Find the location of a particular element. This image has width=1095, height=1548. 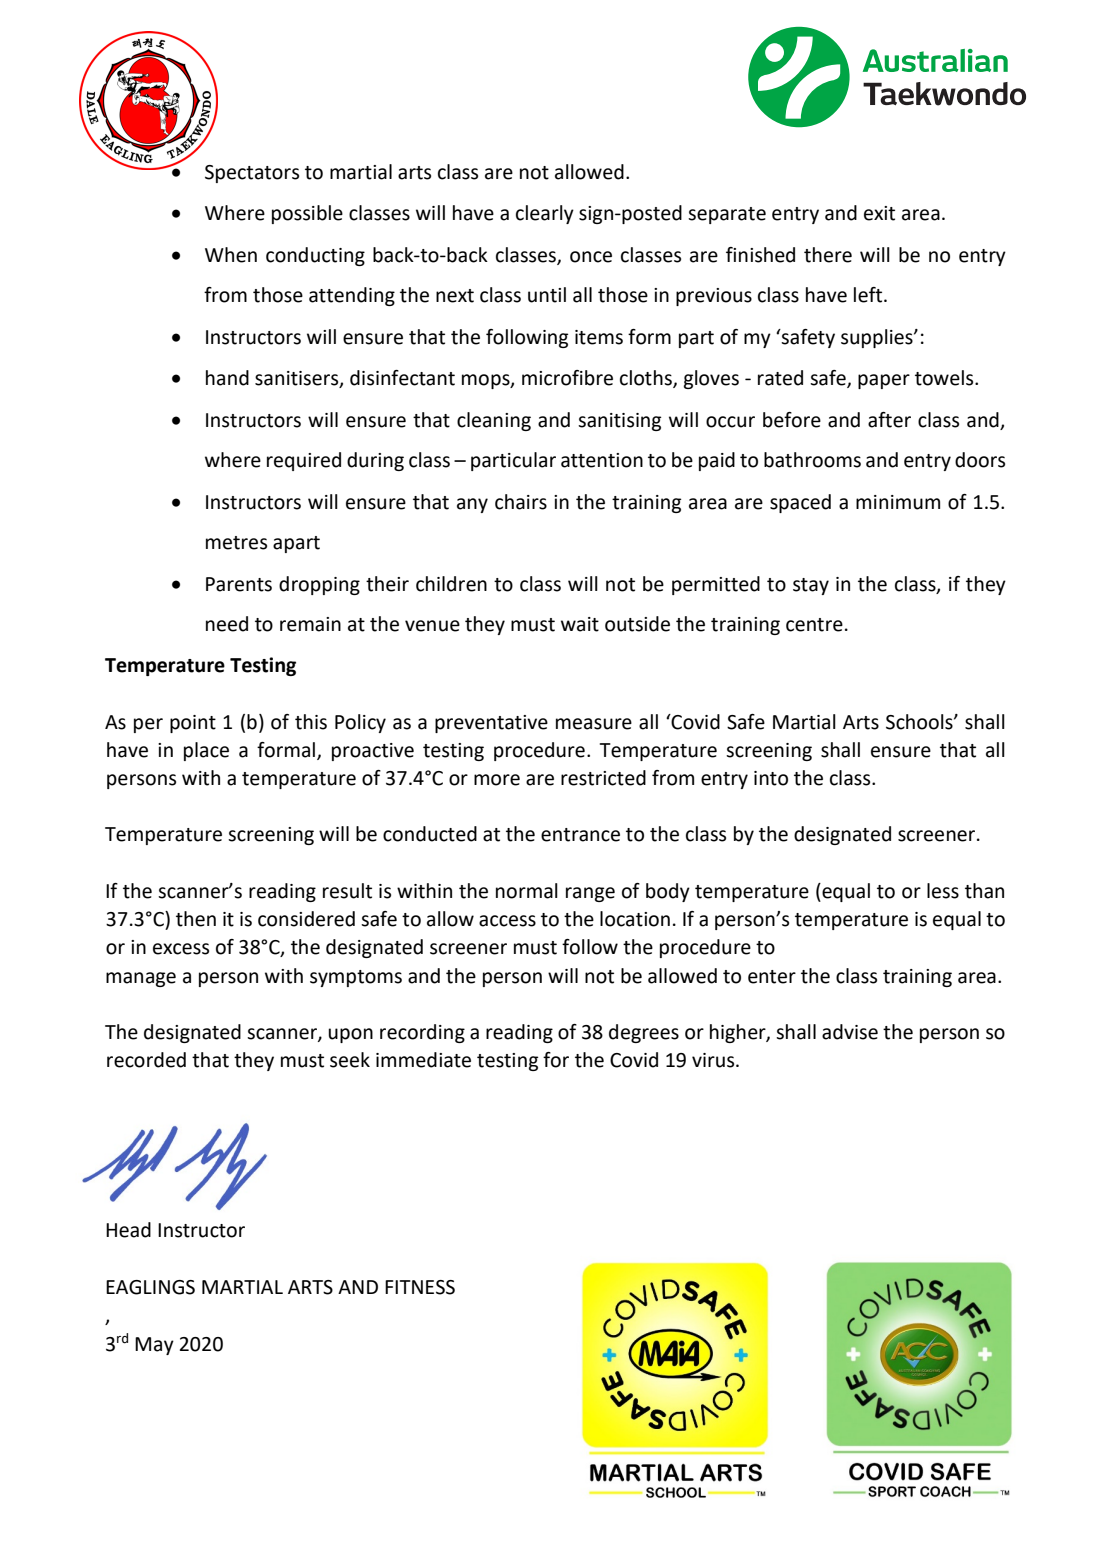

Spectators is located at coordinates (252, 174).
